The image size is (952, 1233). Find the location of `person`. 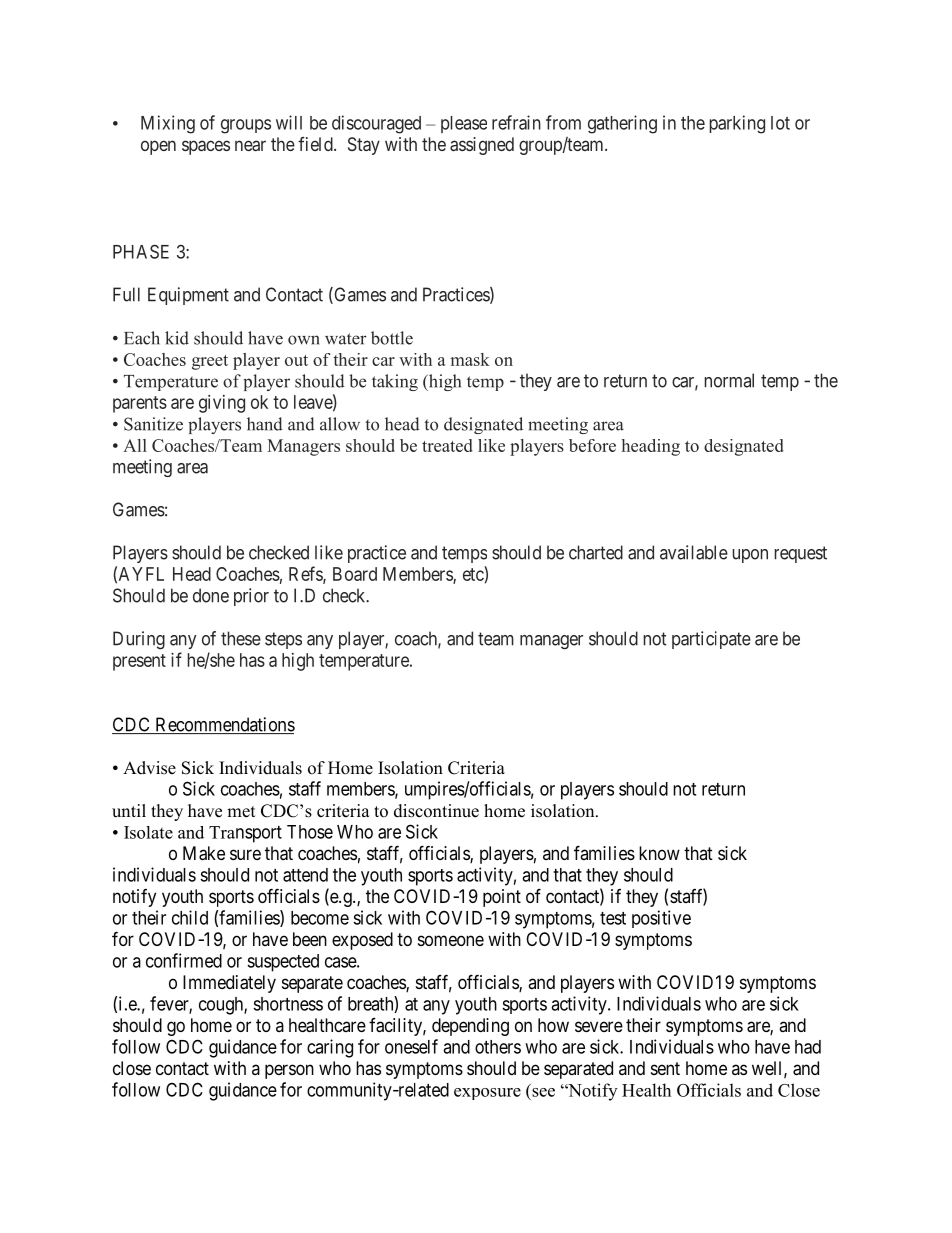

person is located at coordinates (289, 1071).
